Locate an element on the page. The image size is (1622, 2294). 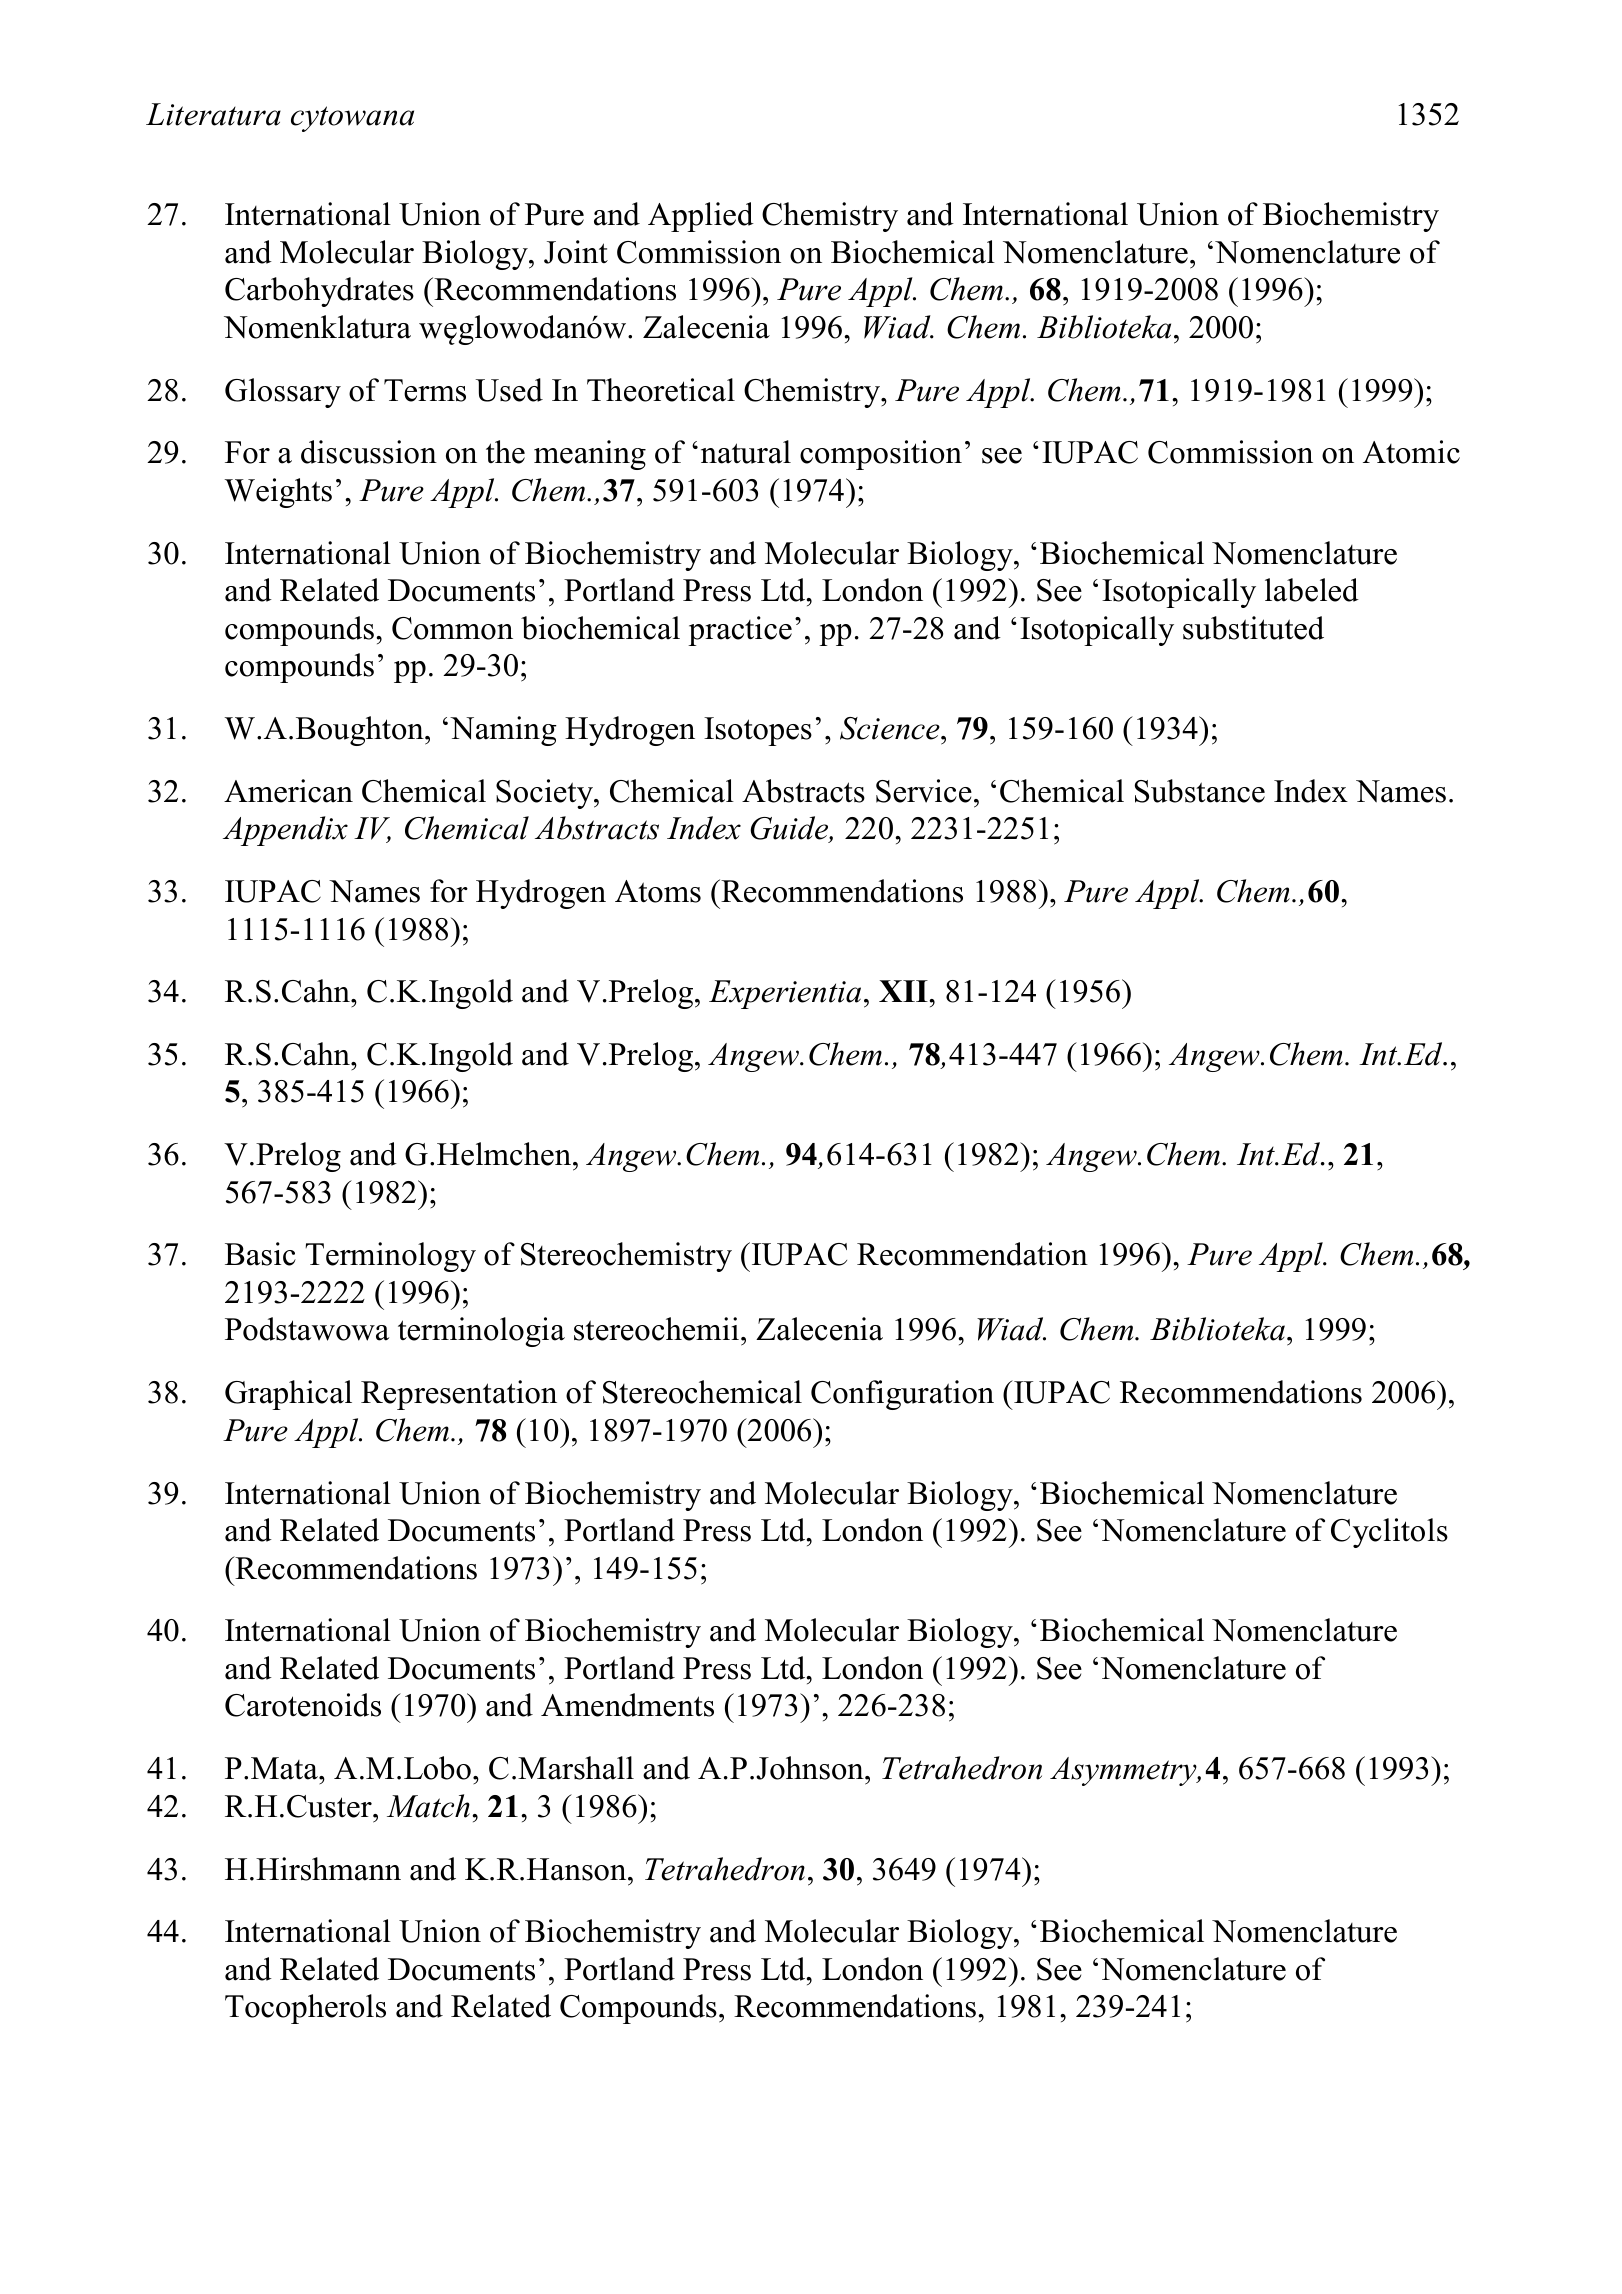
American is located at coordinates (288, 791).
